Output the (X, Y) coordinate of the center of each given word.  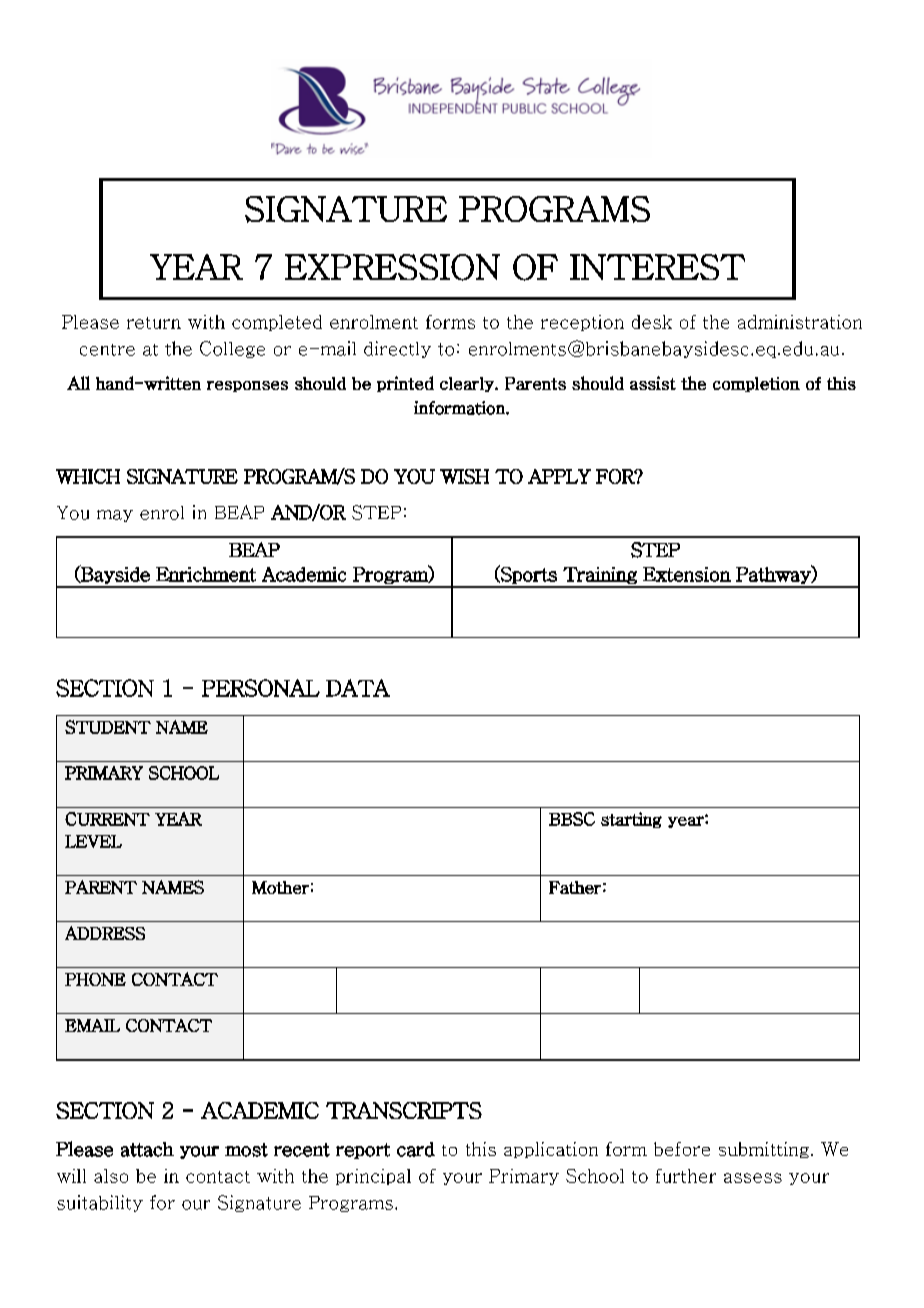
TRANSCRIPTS (404, 1110)
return (154, 323)
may (115, 516)
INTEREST (657, 267)
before (682, 1149)
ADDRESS (105, 933)
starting (631, 820)
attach (147, 1149)
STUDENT (108, 727)
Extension (687, 574)
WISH (464, 476)
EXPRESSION (392, 267)
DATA (358, 688)
